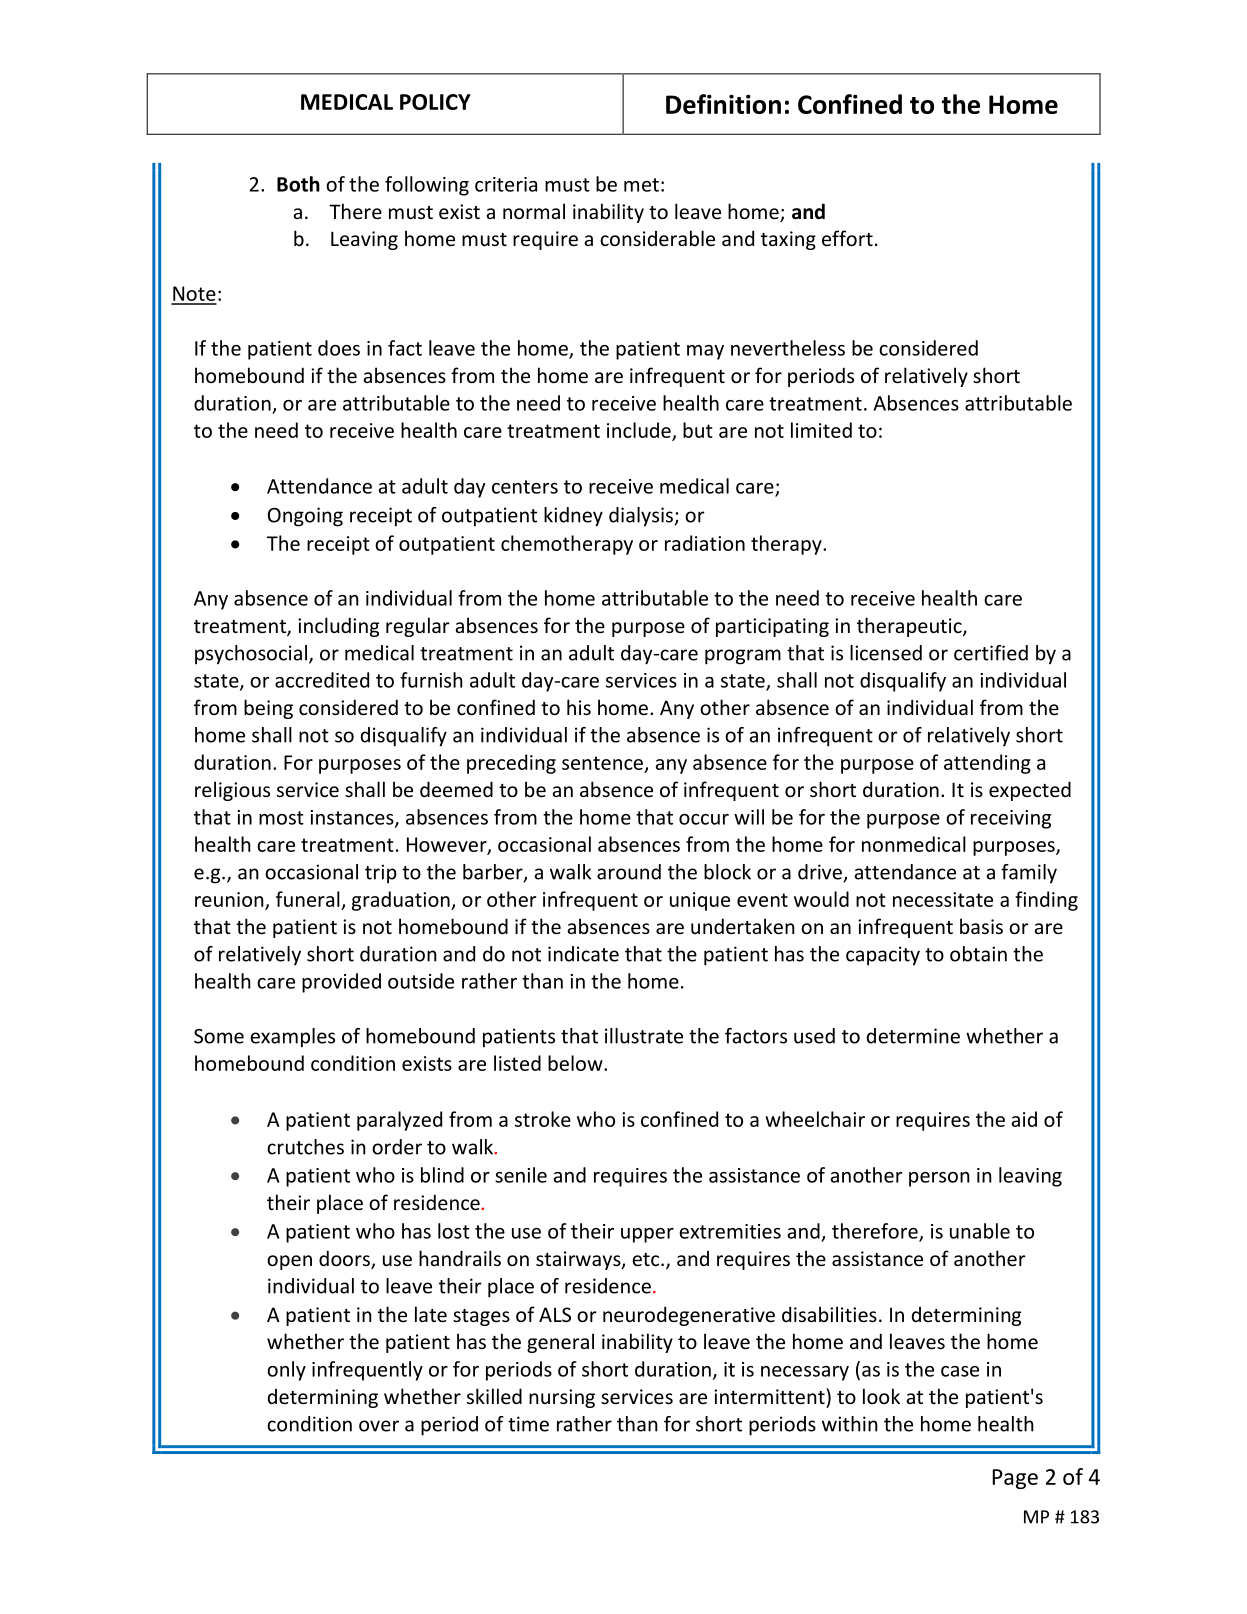 The height and width of the screenshot is (1614, 1247). Describe the element at coordinates (305, 517) in the screenshot. I see `Ongoing` at that location.
